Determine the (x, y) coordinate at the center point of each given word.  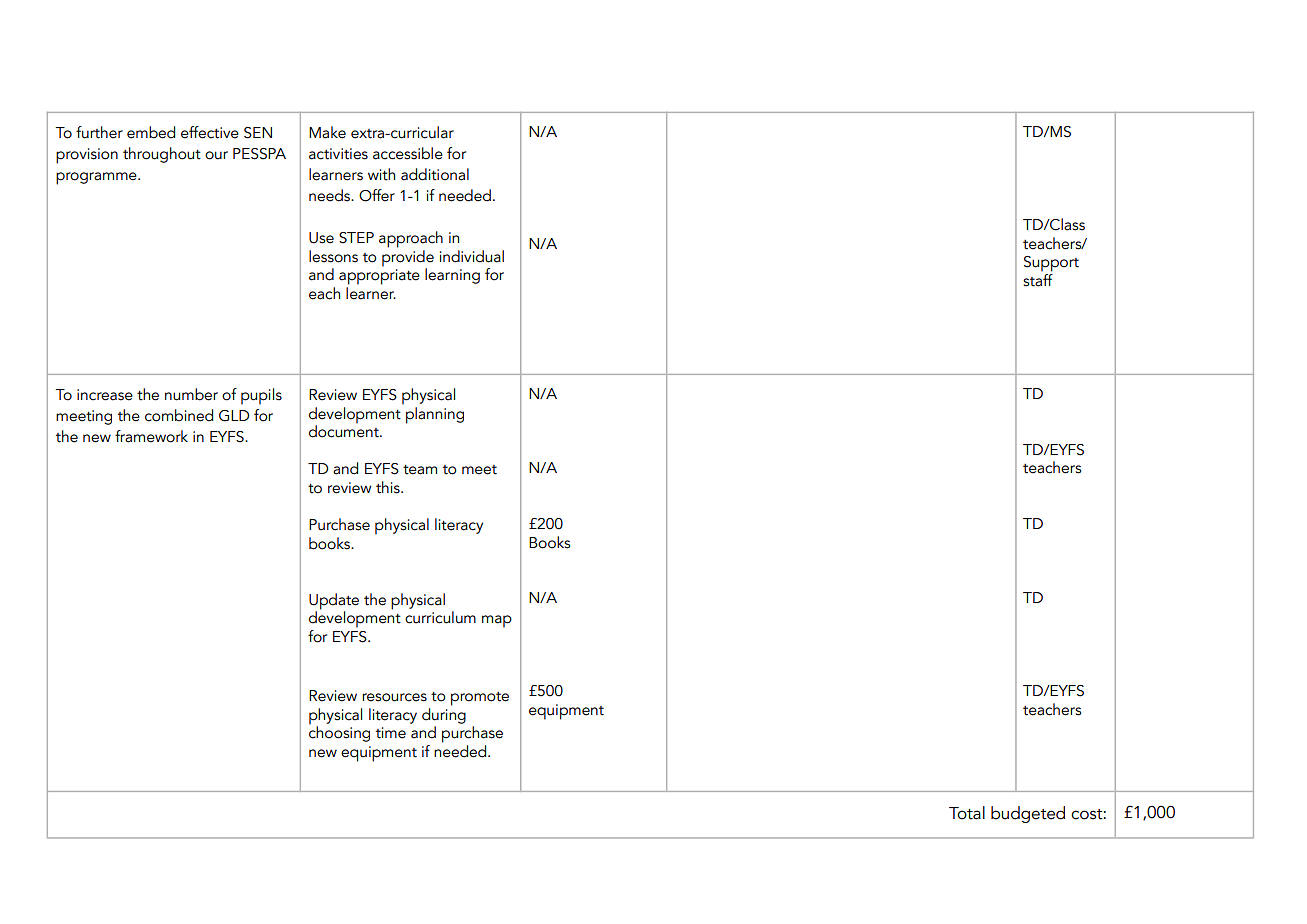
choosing (339, 733)
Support (1051, 264)
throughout (162, 155)
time (391, 733)
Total (967, 813)
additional (435, 174)
